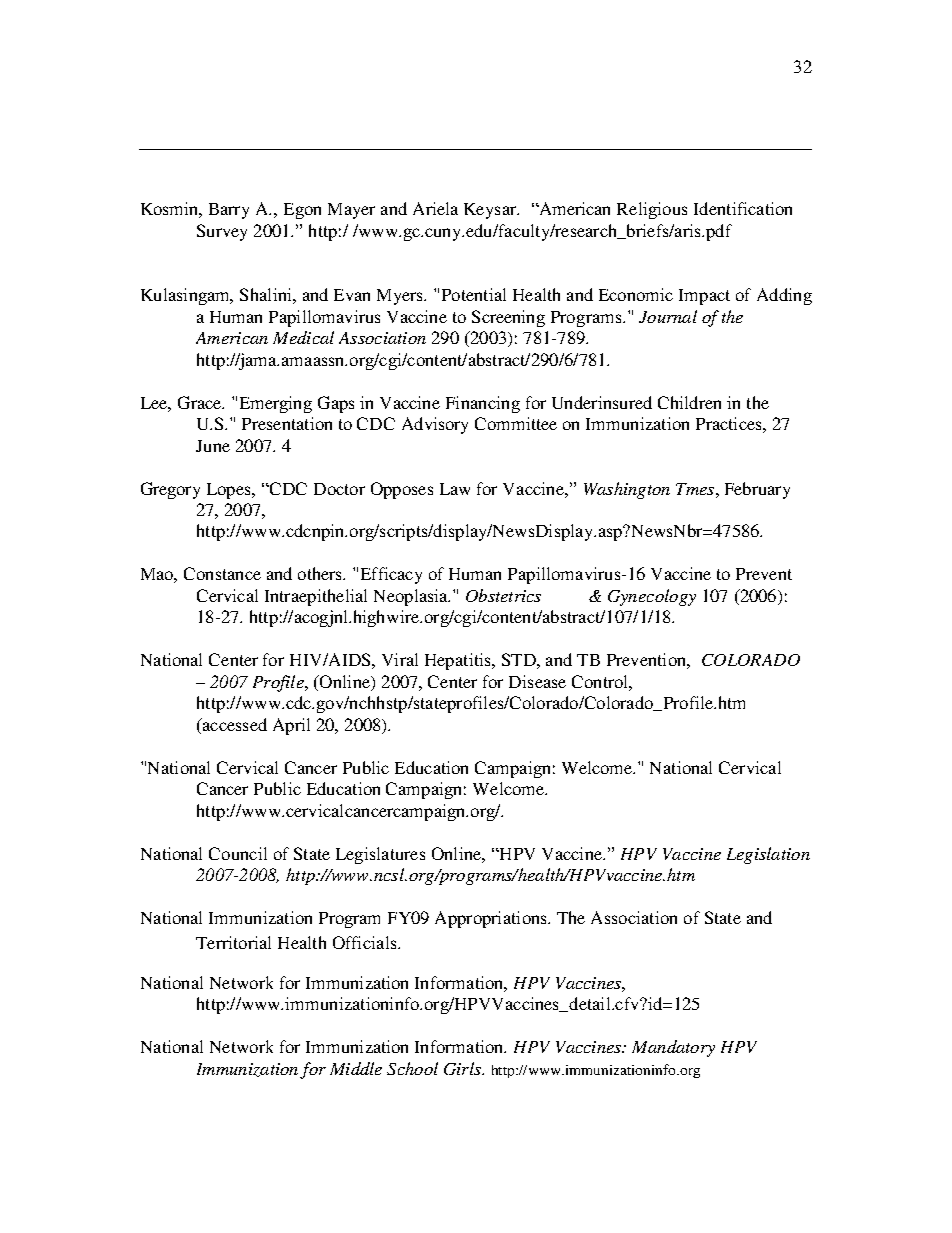  What do you see at coordinates (689, 402) in the image?
I see `Children` at bounding box center [689, 402].
